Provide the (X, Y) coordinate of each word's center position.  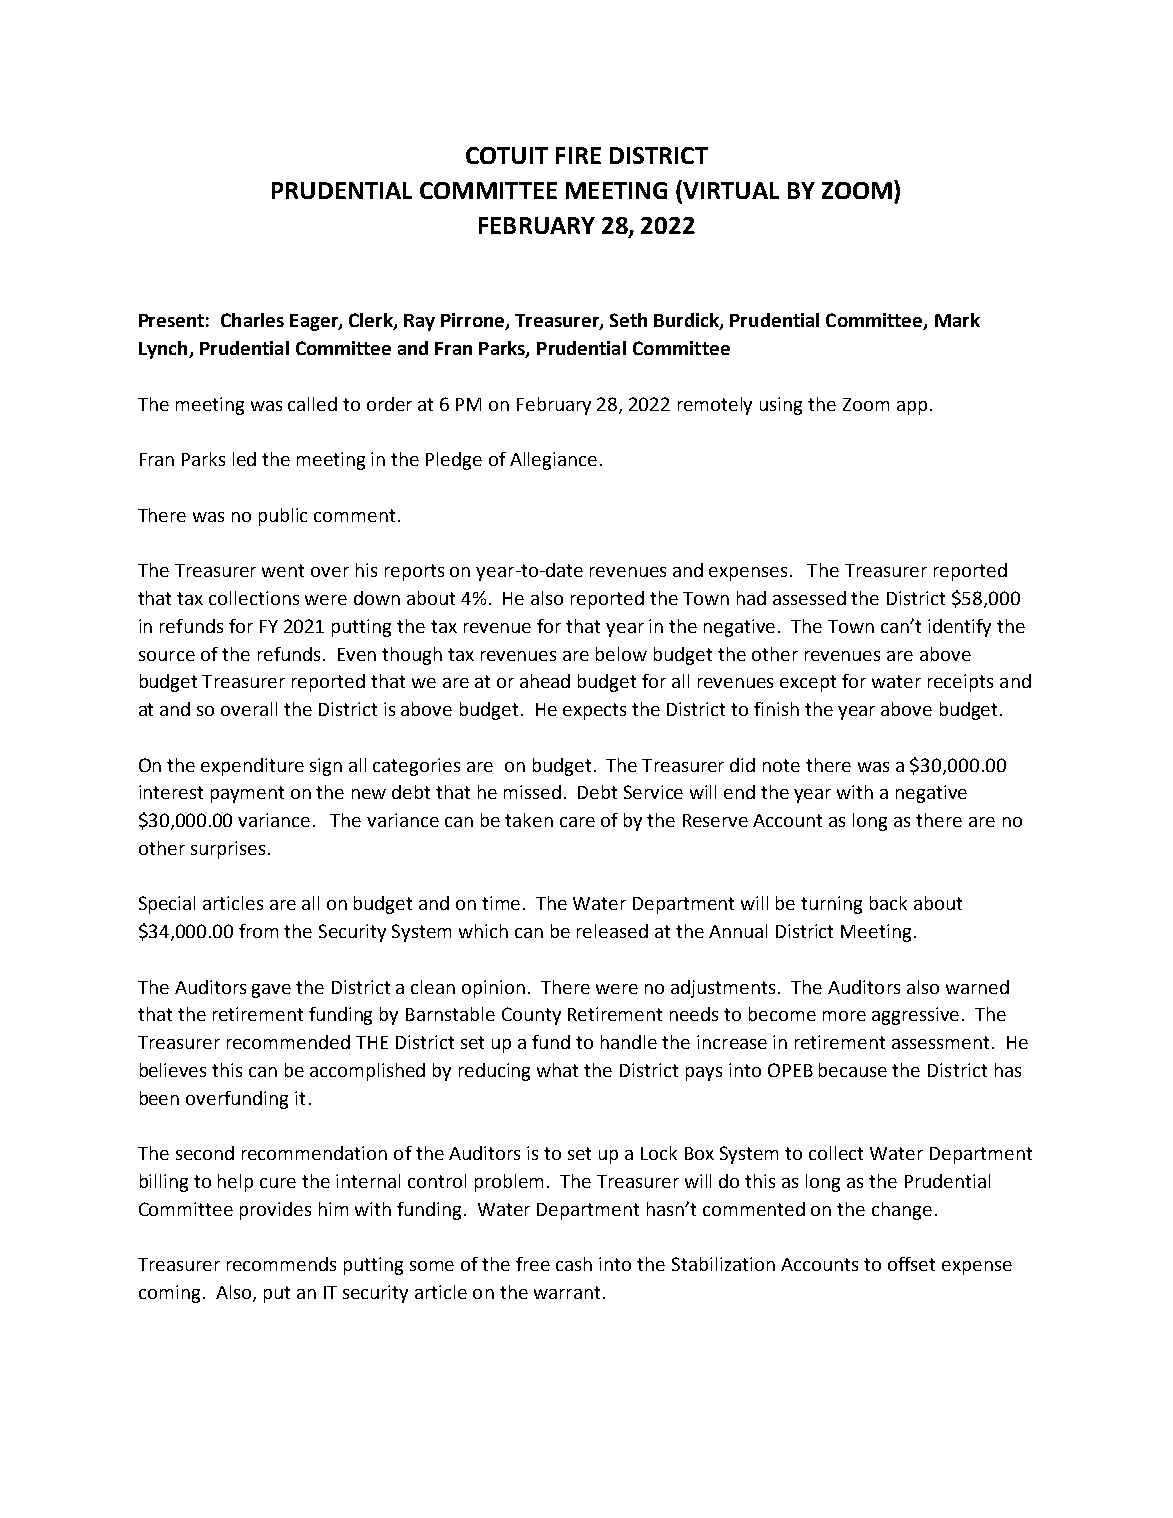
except (808, 683)
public (283, 517)
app (912, 408)
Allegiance (553, 461)
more (844, 1016)
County (531, 1016)
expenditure (252, 767)
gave (271, 991)
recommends (281, 1264)
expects (594, 711)
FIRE (578, 155)
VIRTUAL (730, 191)
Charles (252, 320)
